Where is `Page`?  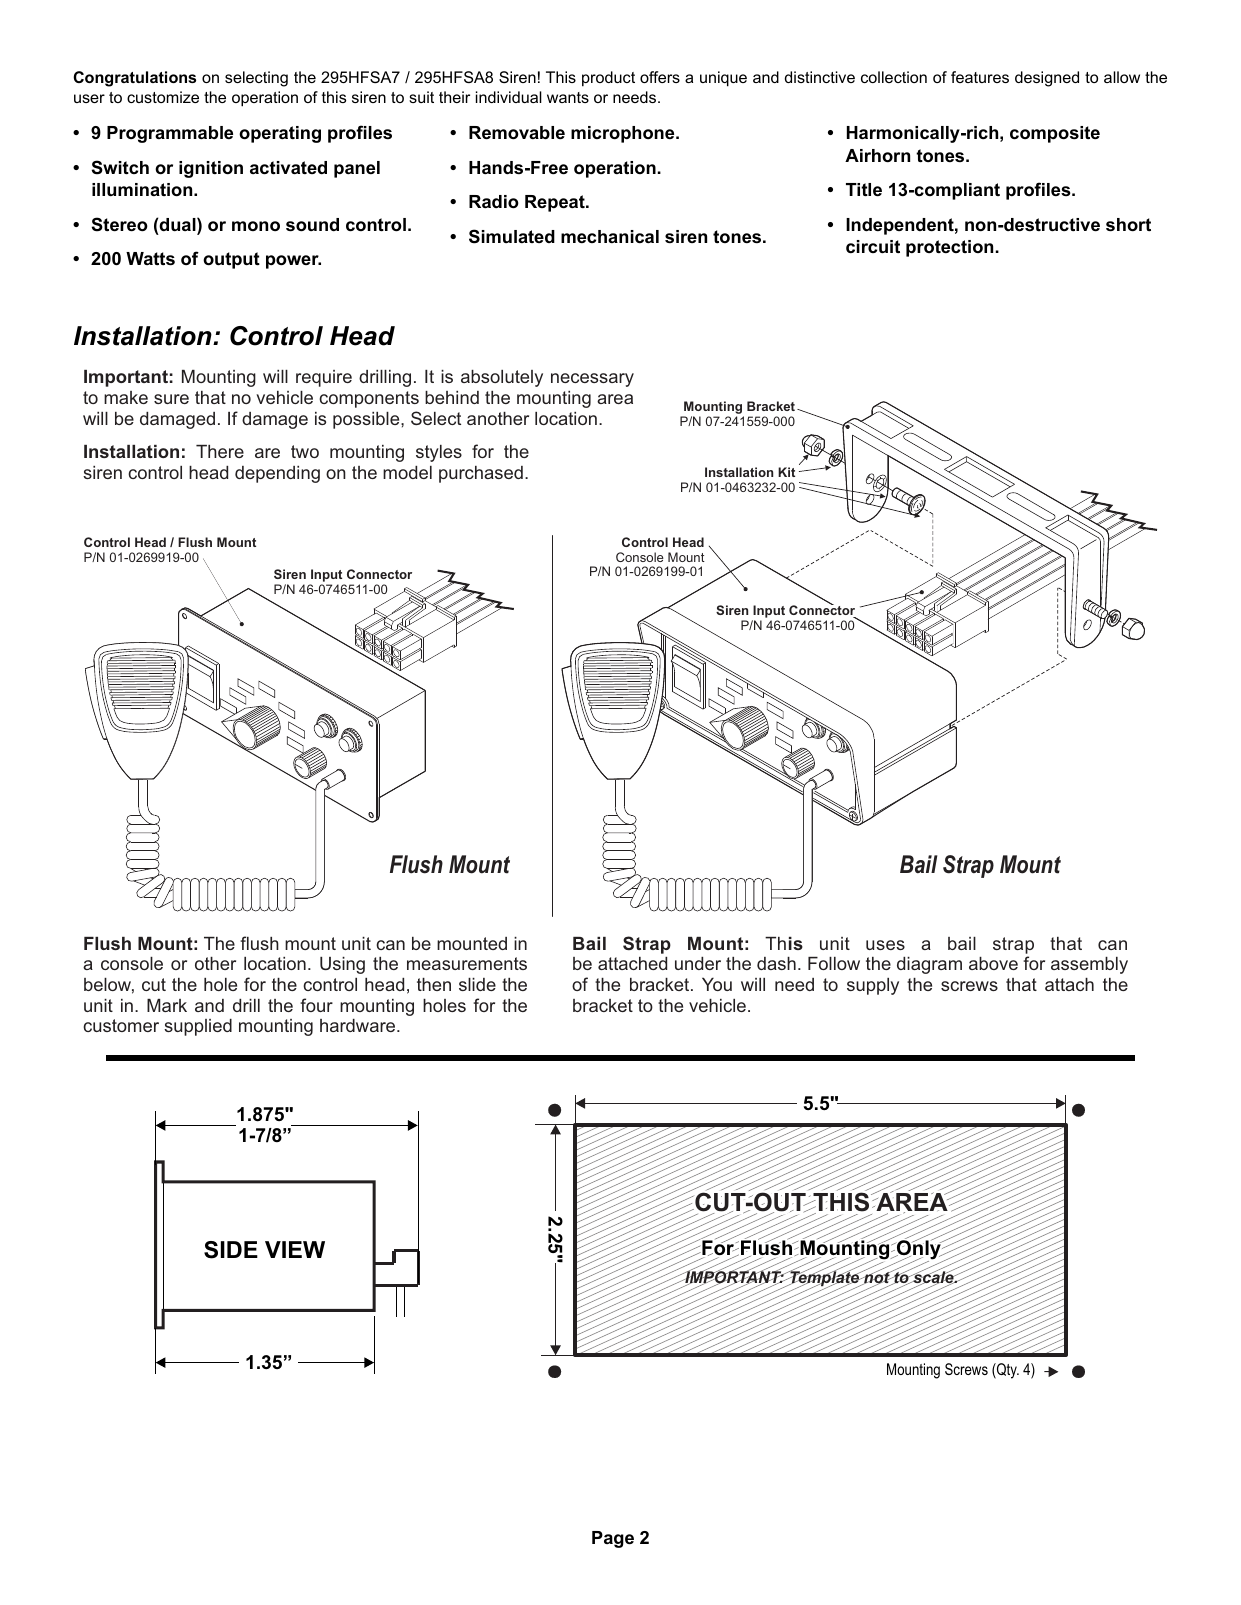
Page is located at coordinates (613, 1539).
